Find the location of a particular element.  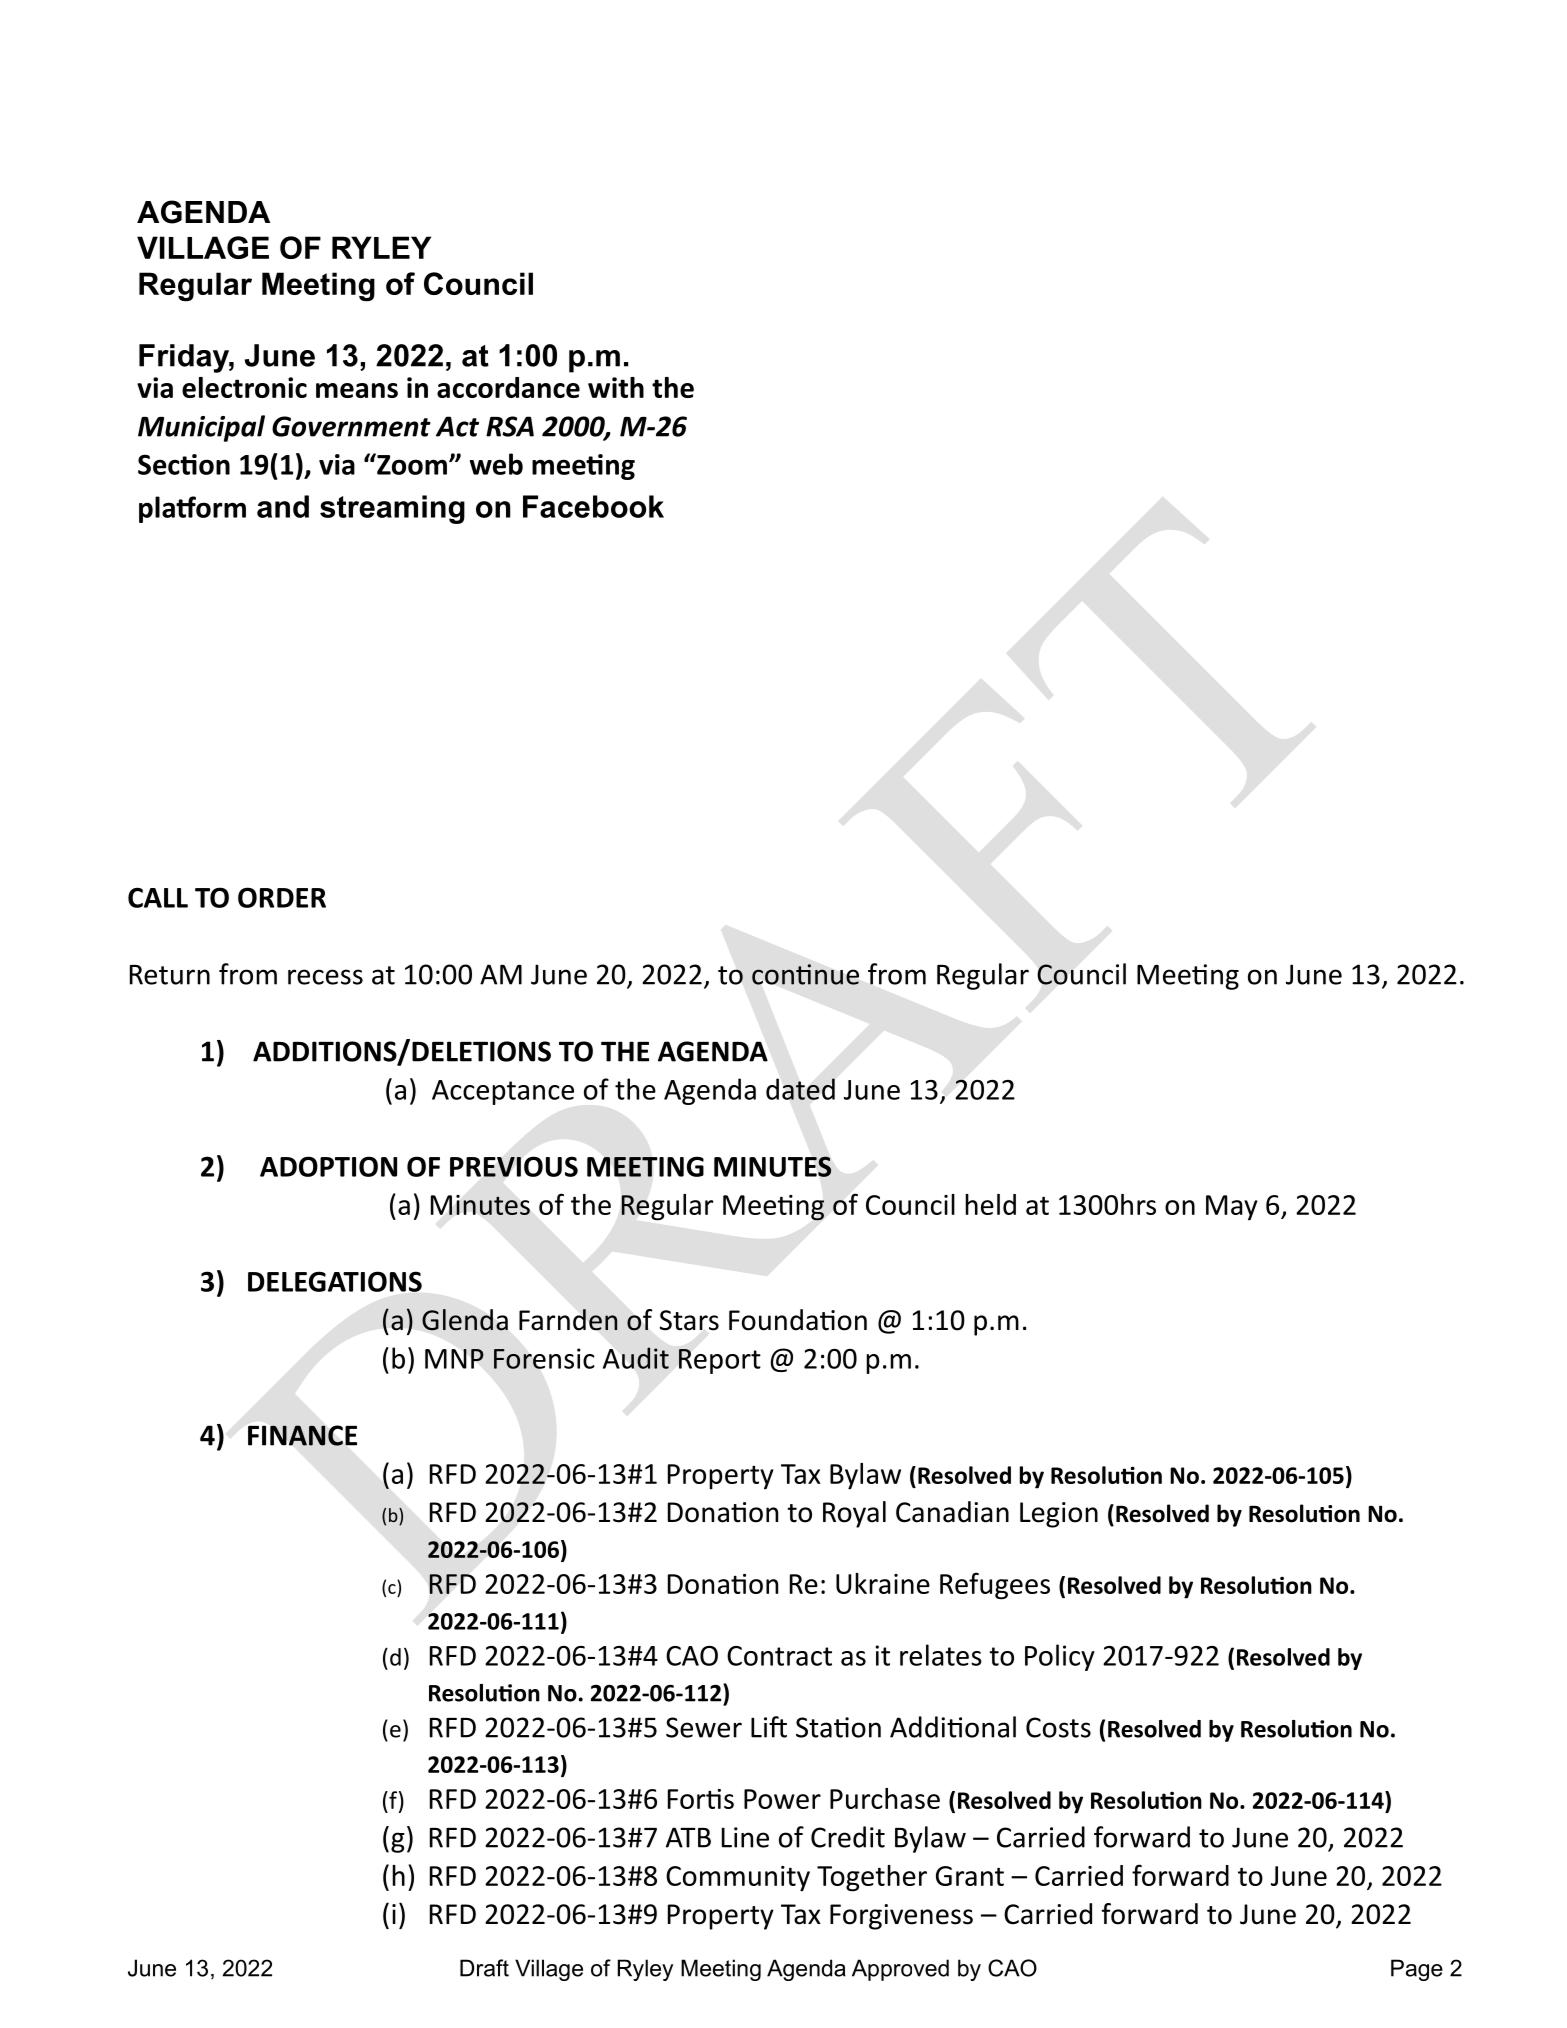

with is located at coordinates (616, 387).
